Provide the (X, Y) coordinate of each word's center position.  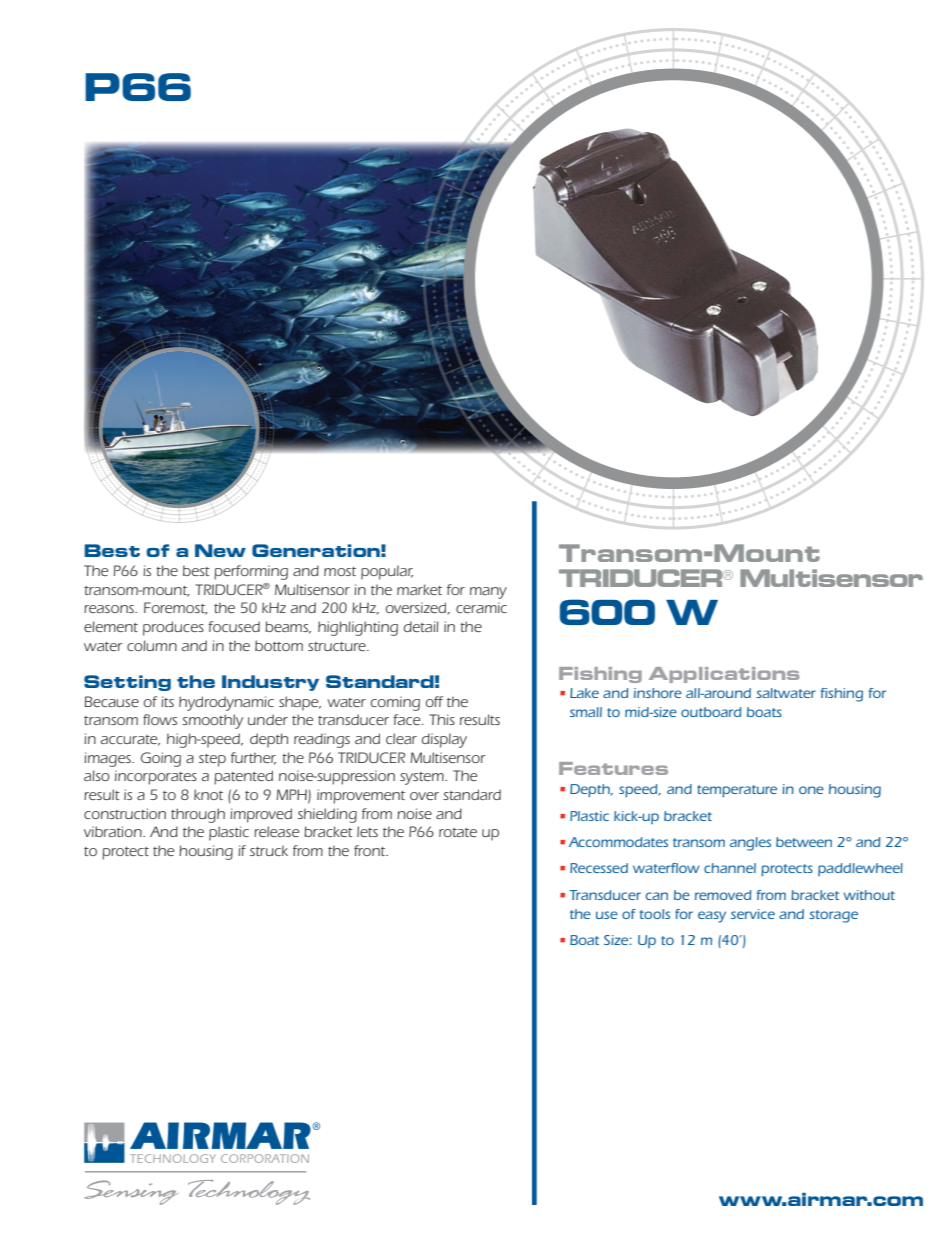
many (488, 593)
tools (655, 914)
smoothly (212, 721)
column (152, 645)
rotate (458, 832)
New (220, 550)
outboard (711, 712)
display (444, 740)
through (198, 815)
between (804, 842)
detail (421, 626)
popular (387, 572)
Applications (724, 675)
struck (269, 850)
